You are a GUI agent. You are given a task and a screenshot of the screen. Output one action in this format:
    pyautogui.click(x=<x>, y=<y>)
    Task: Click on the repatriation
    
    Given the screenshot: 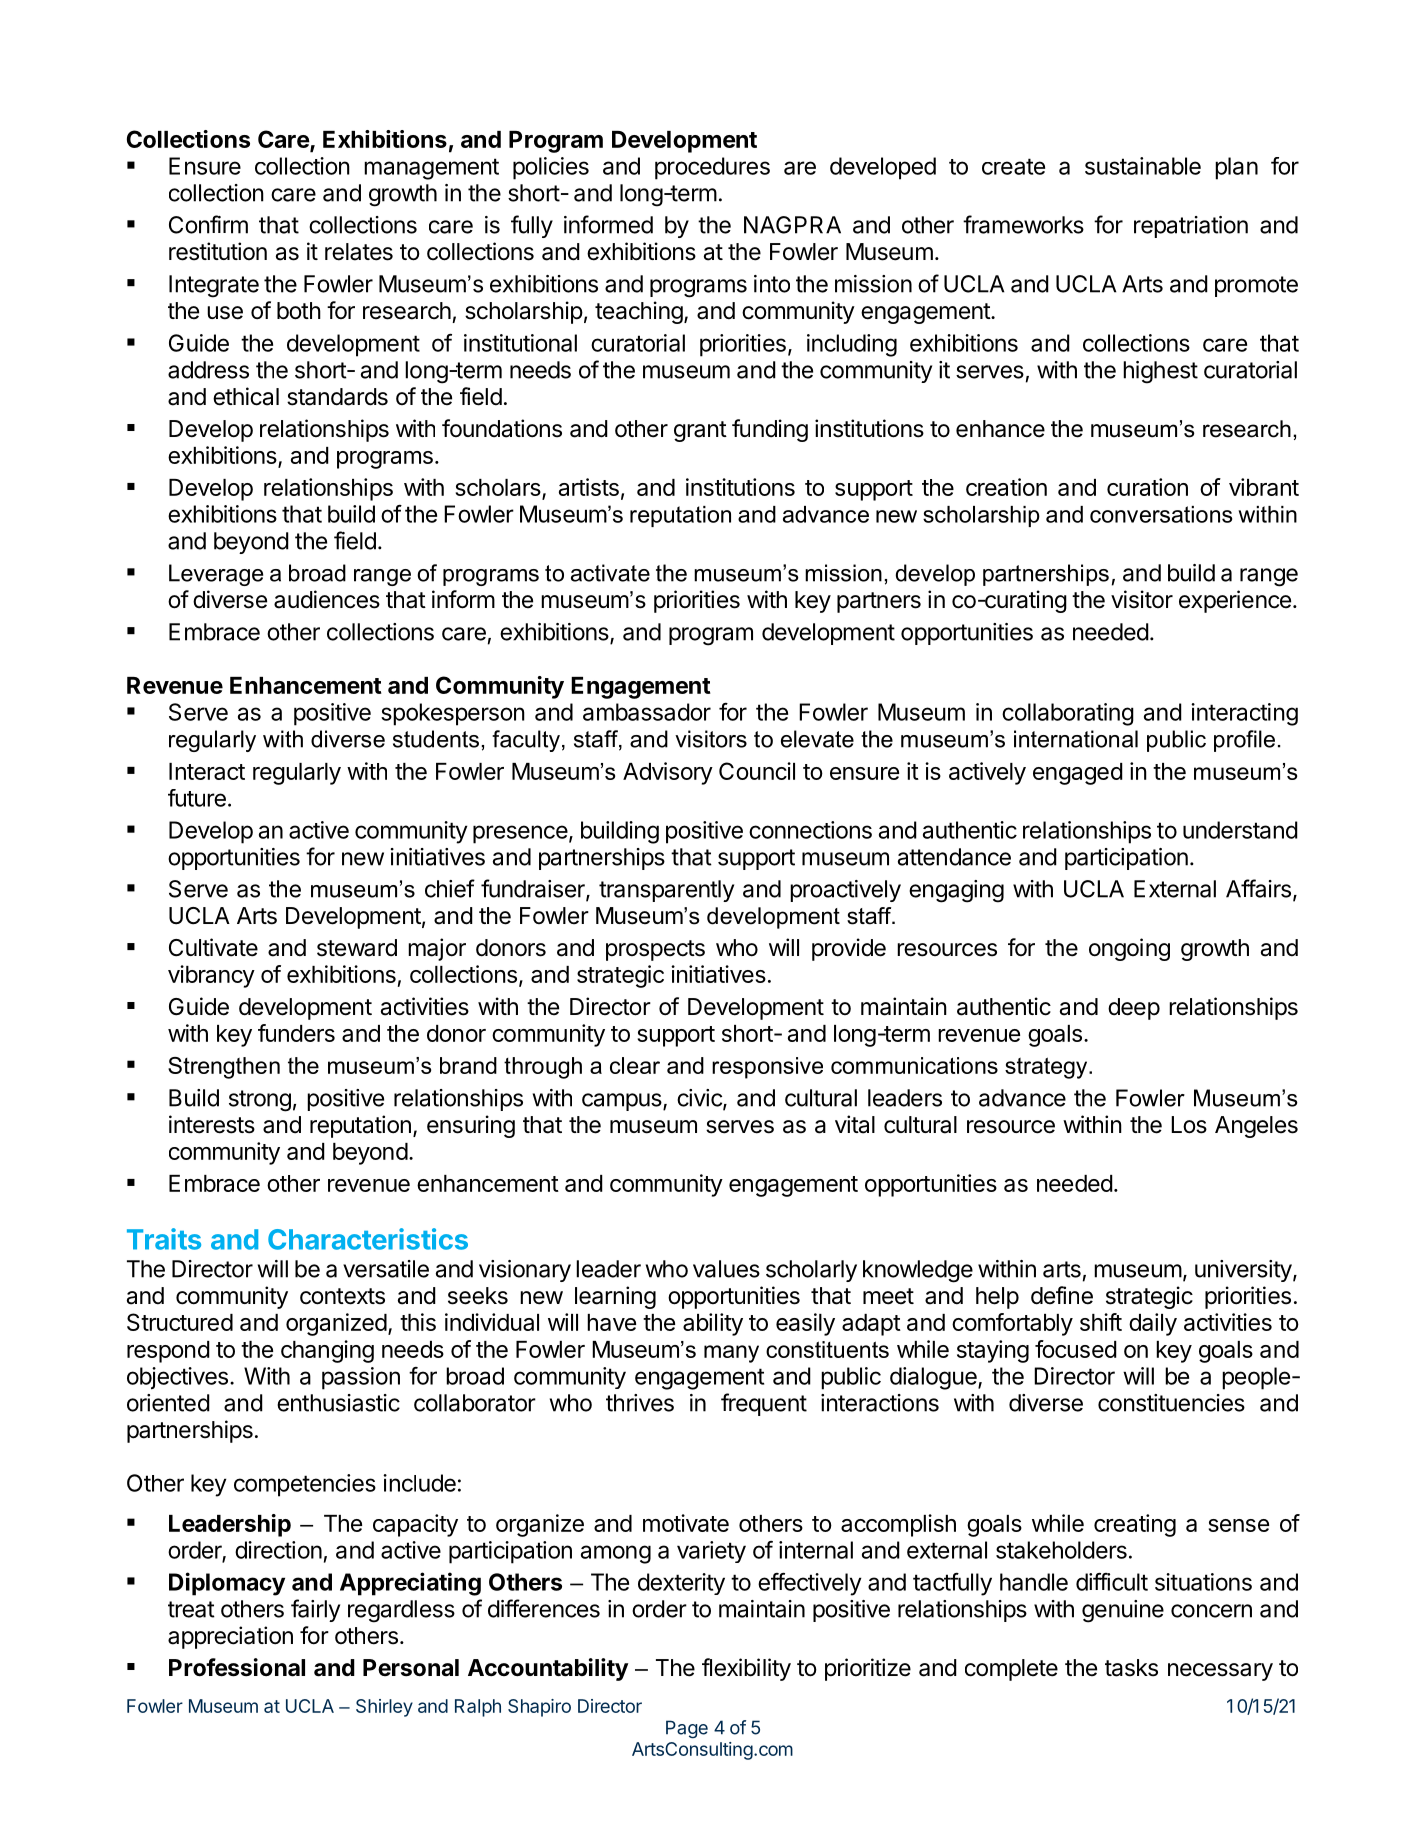 What is the action you would take?
    pyautogui.click(x=1191, y=227)
